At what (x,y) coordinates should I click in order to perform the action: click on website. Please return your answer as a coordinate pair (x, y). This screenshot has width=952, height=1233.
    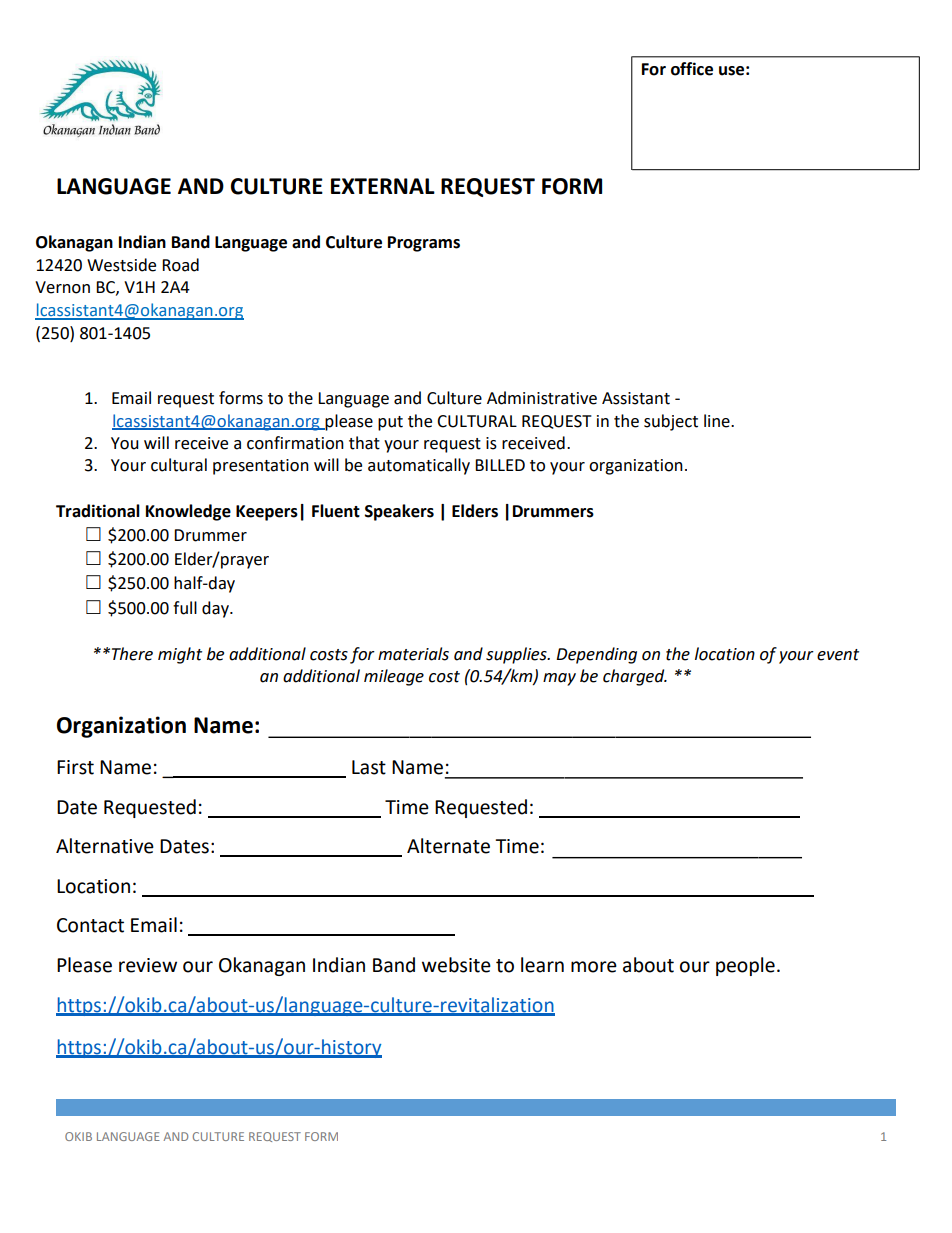
    Looking at the image, I should click on (456, 965).
